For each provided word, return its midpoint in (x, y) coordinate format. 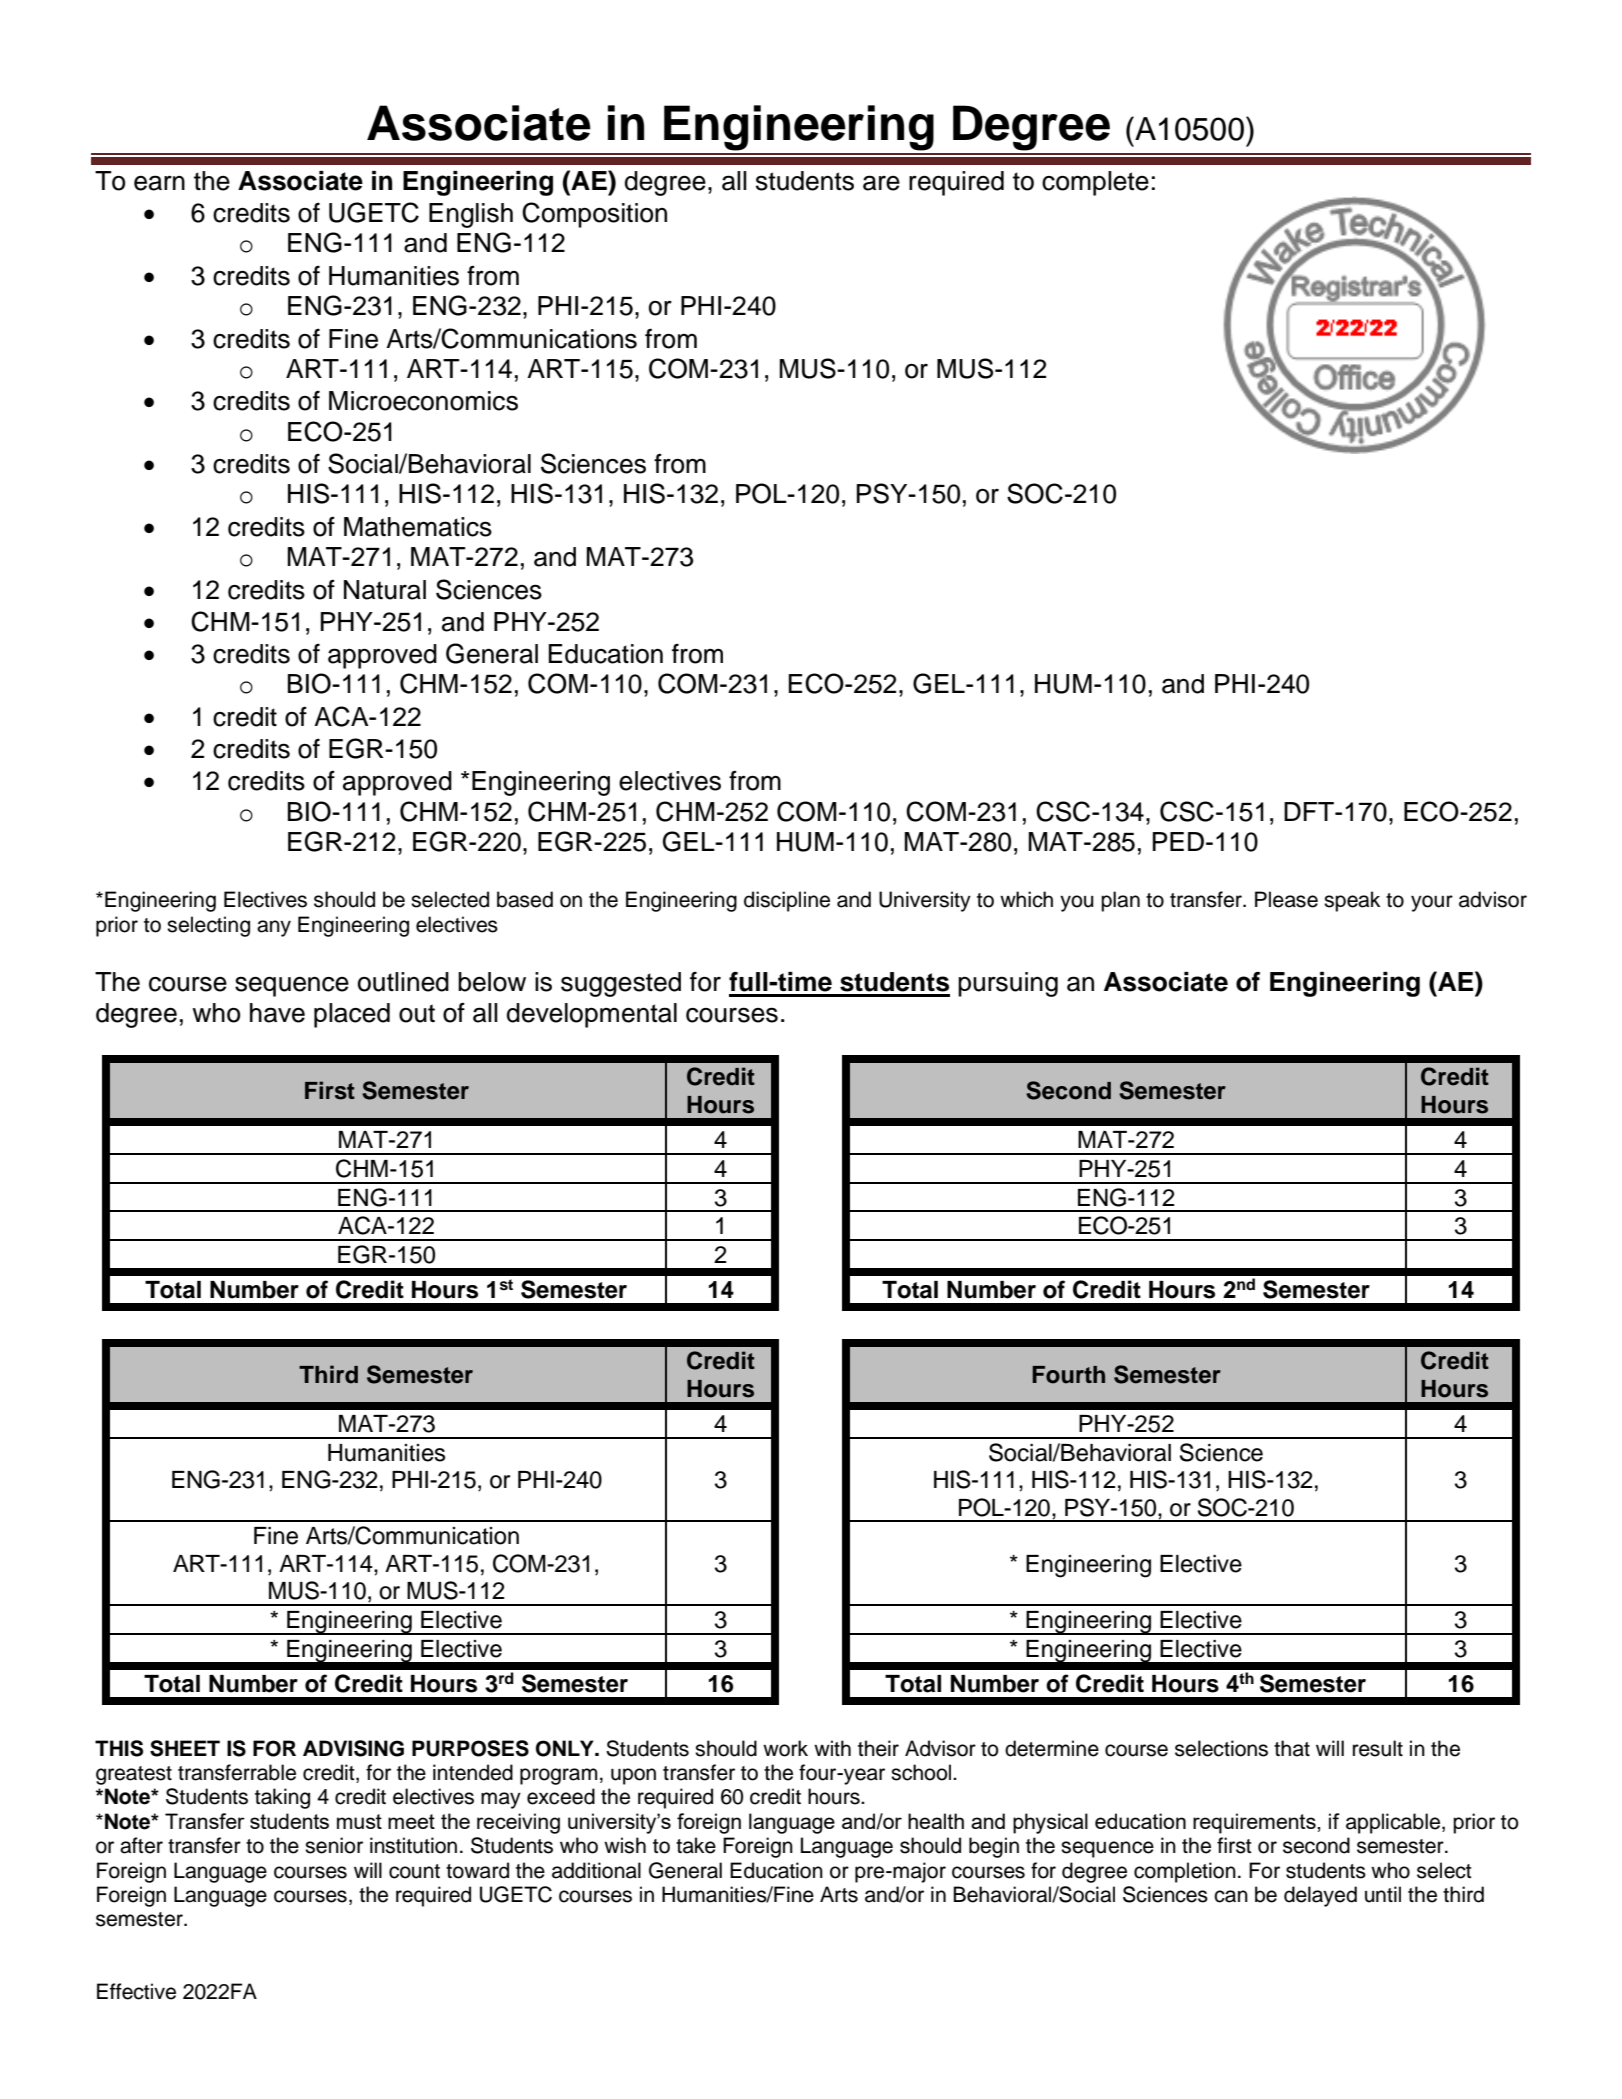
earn (159, 183)
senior (334, 1845)
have (277, 1013)
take (696, 1845)
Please (1286, 899)
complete (1095, 183)
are (881, 183)
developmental (592, 1015)
